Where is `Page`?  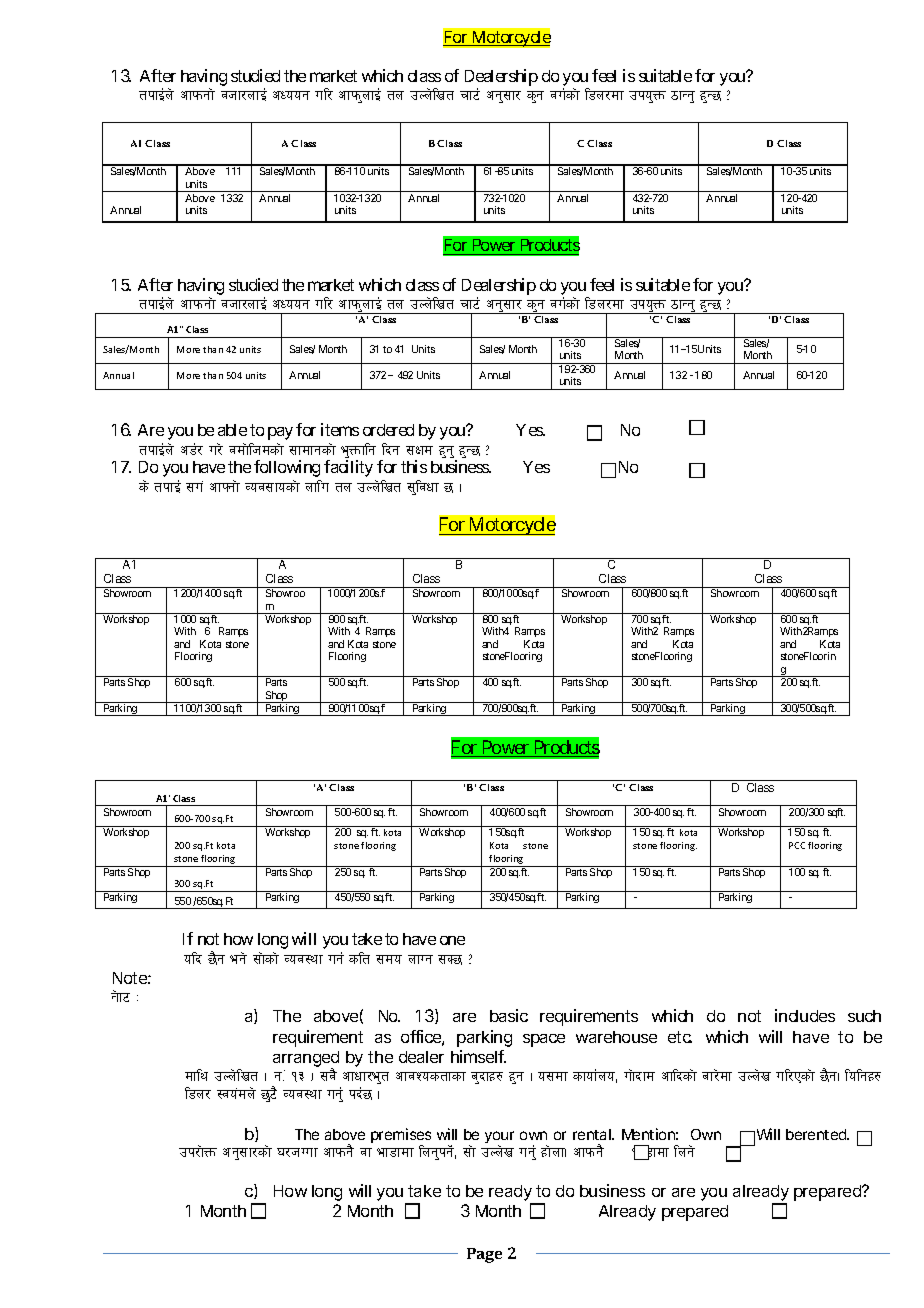
Page is located at coordinates (484, 1255).
